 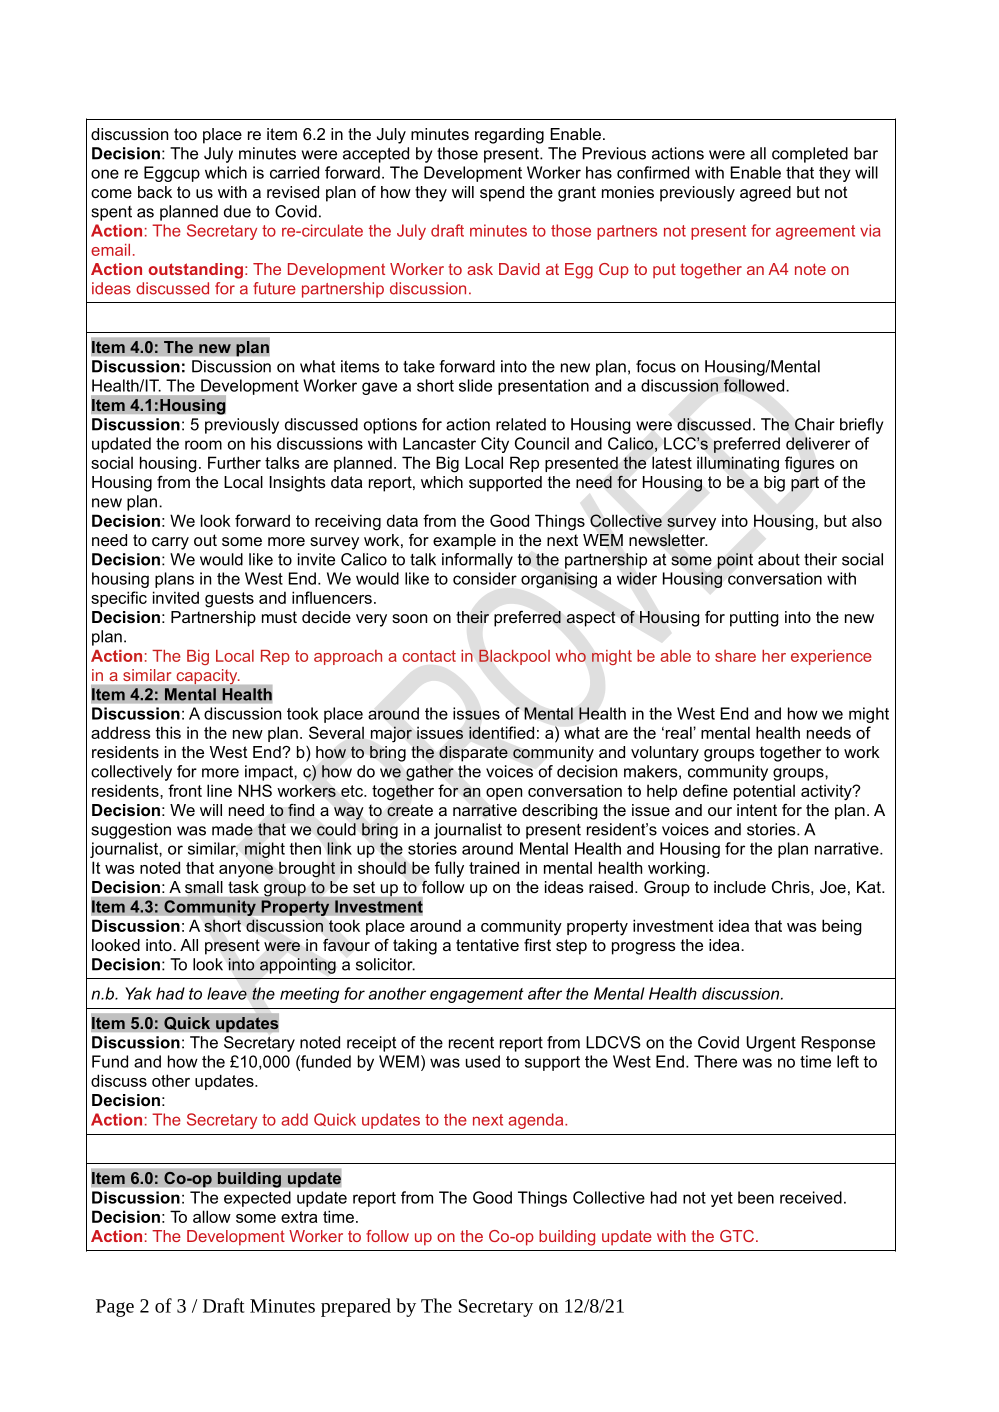 I want to click on potential, so click(x=764, y=792).
